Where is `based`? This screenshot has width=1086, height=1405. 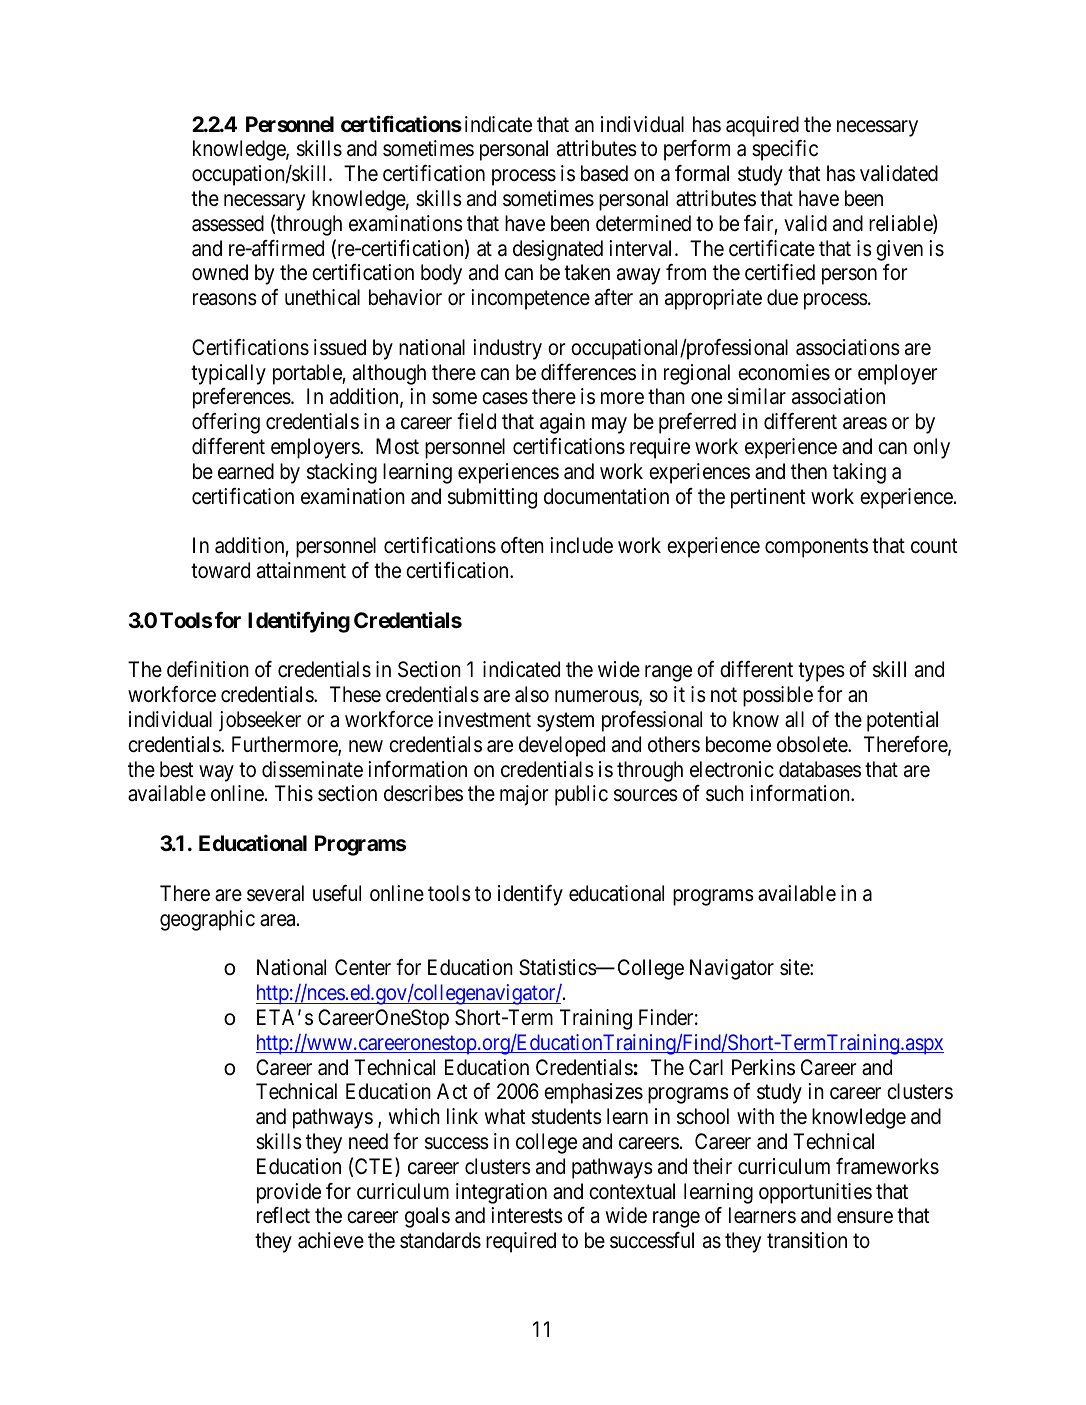 based is located at coordinates (604, 173).
